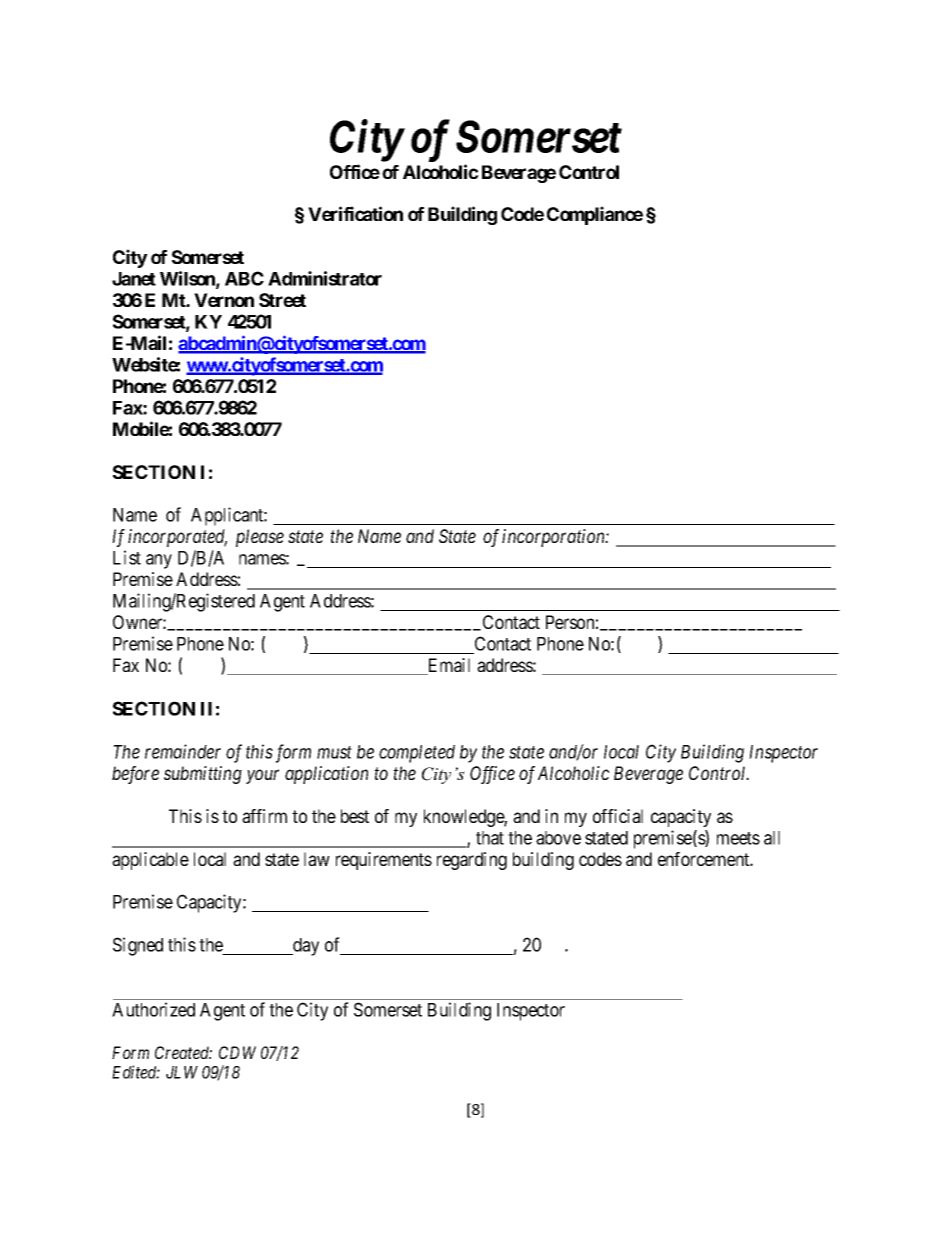 This page has height=1233, width=952. I want to click on any, so click(159, 561).
